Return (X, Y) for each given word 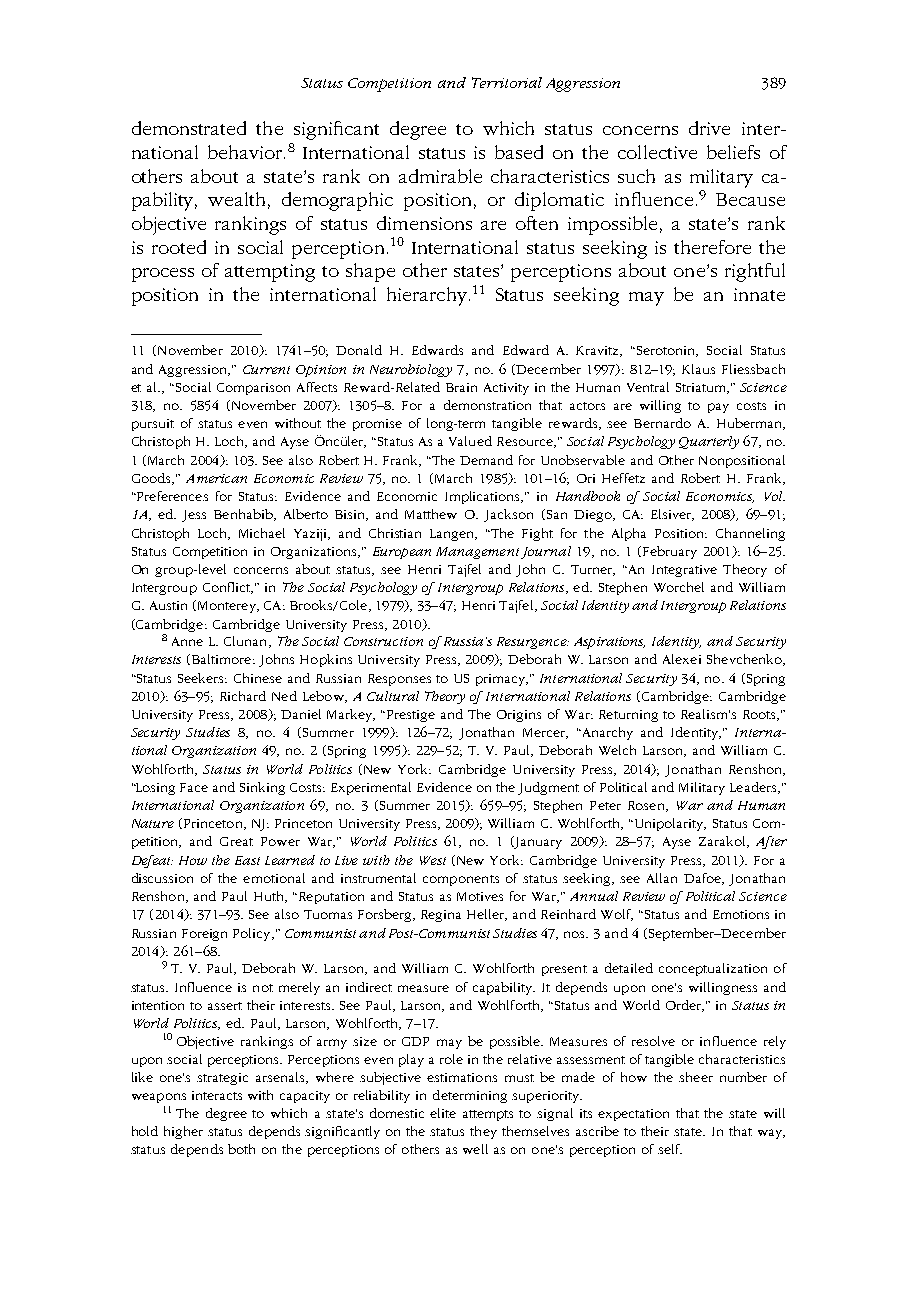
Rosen (647, 806)
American (216, 478)
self (670, 1149)
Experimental (371, 788)
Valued (470, 441)
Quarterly (709, 442)
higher (183, 1132)
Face (194, 787)
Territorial (507, 82)
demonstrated (189, 128)
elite (443, 1113)
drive (709, 128)
